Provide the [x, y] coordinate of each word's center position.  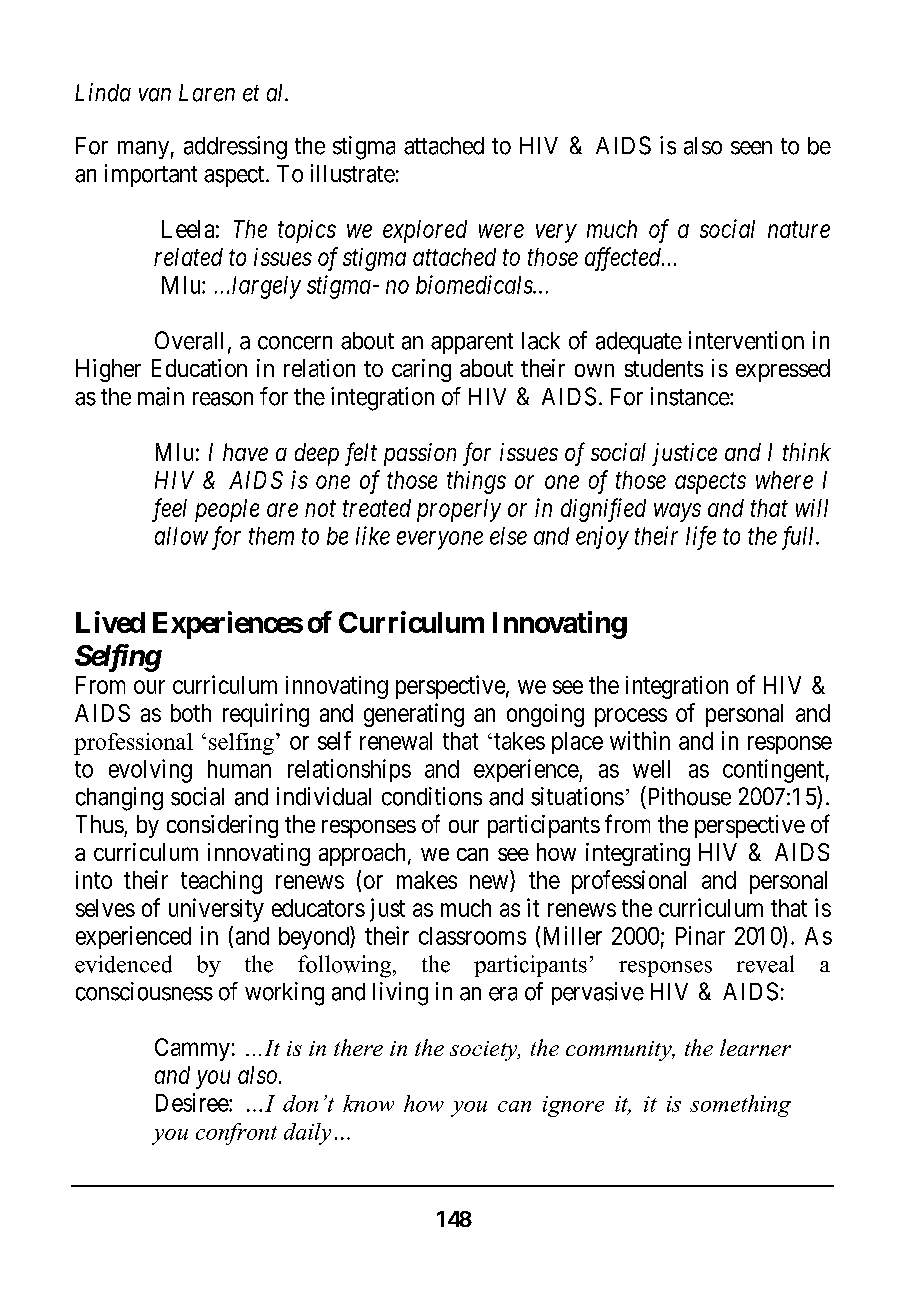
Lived [110, 622]
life [701, 538]
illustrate [353, 173]
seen [751, 148]
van [155, 95]
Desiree [193, 1102]
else [508, 536]
